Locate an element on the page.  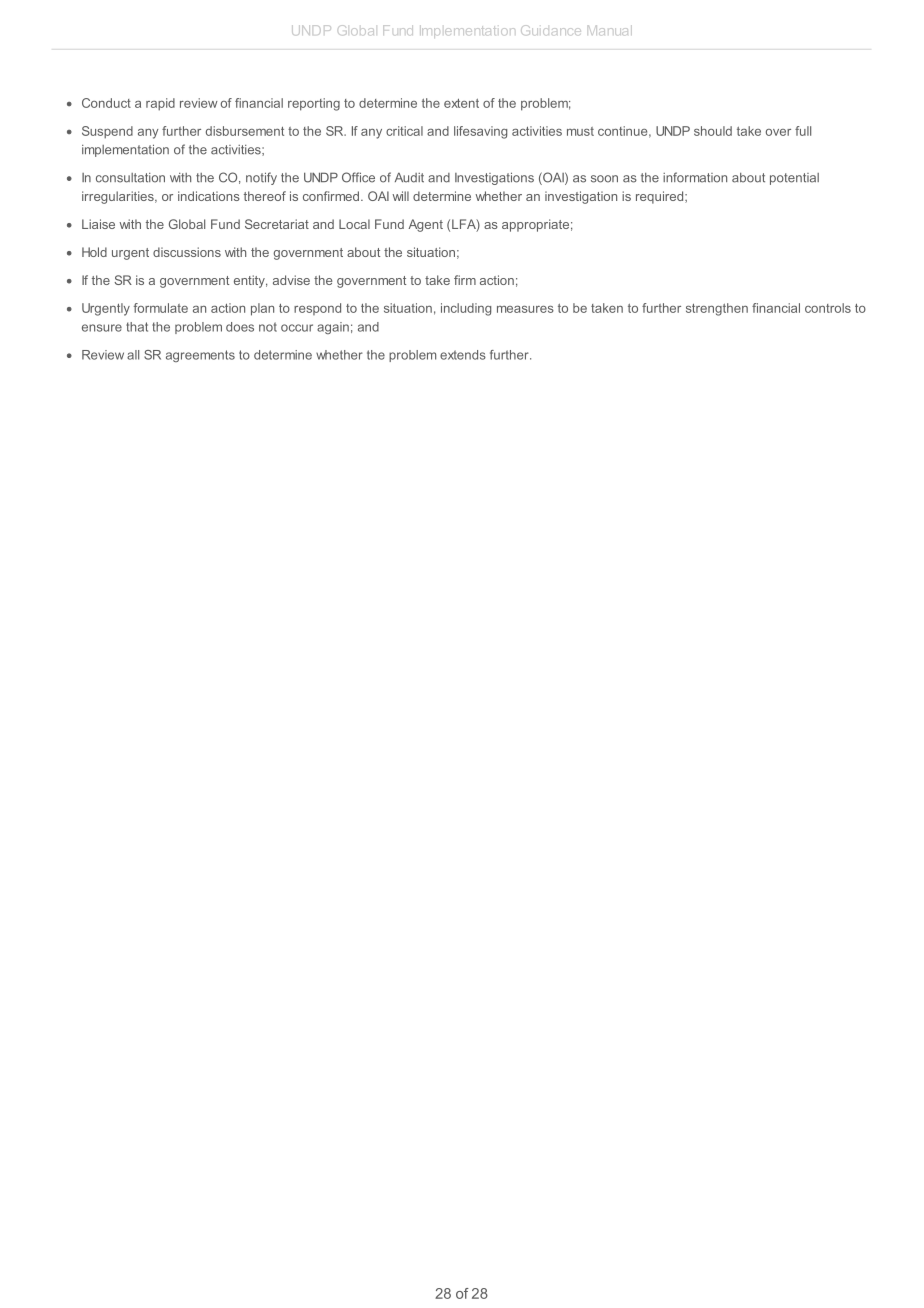
extent is located at coordinates (461, 103).
